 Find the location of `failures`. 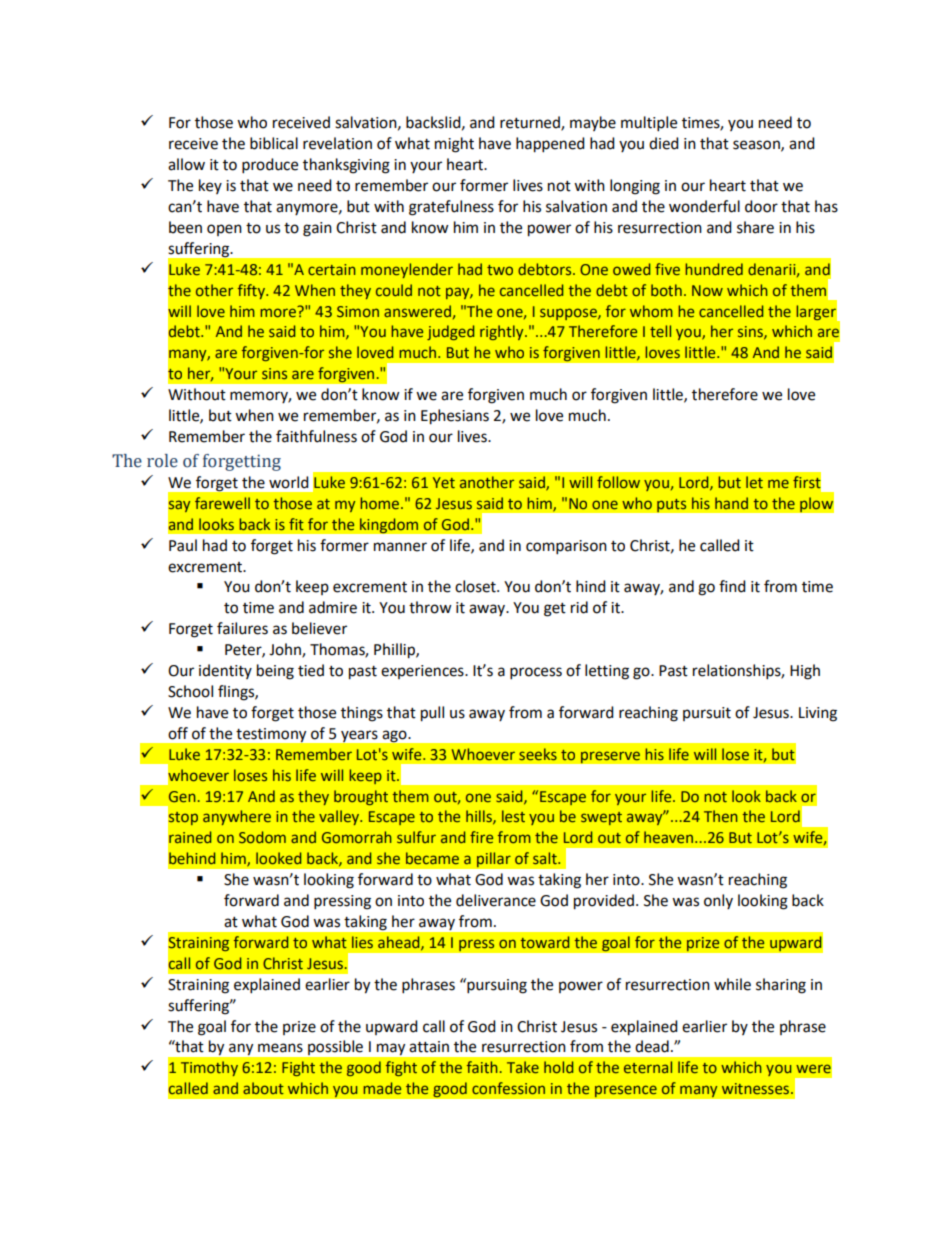

failures is located at coordinates (242, 628).
